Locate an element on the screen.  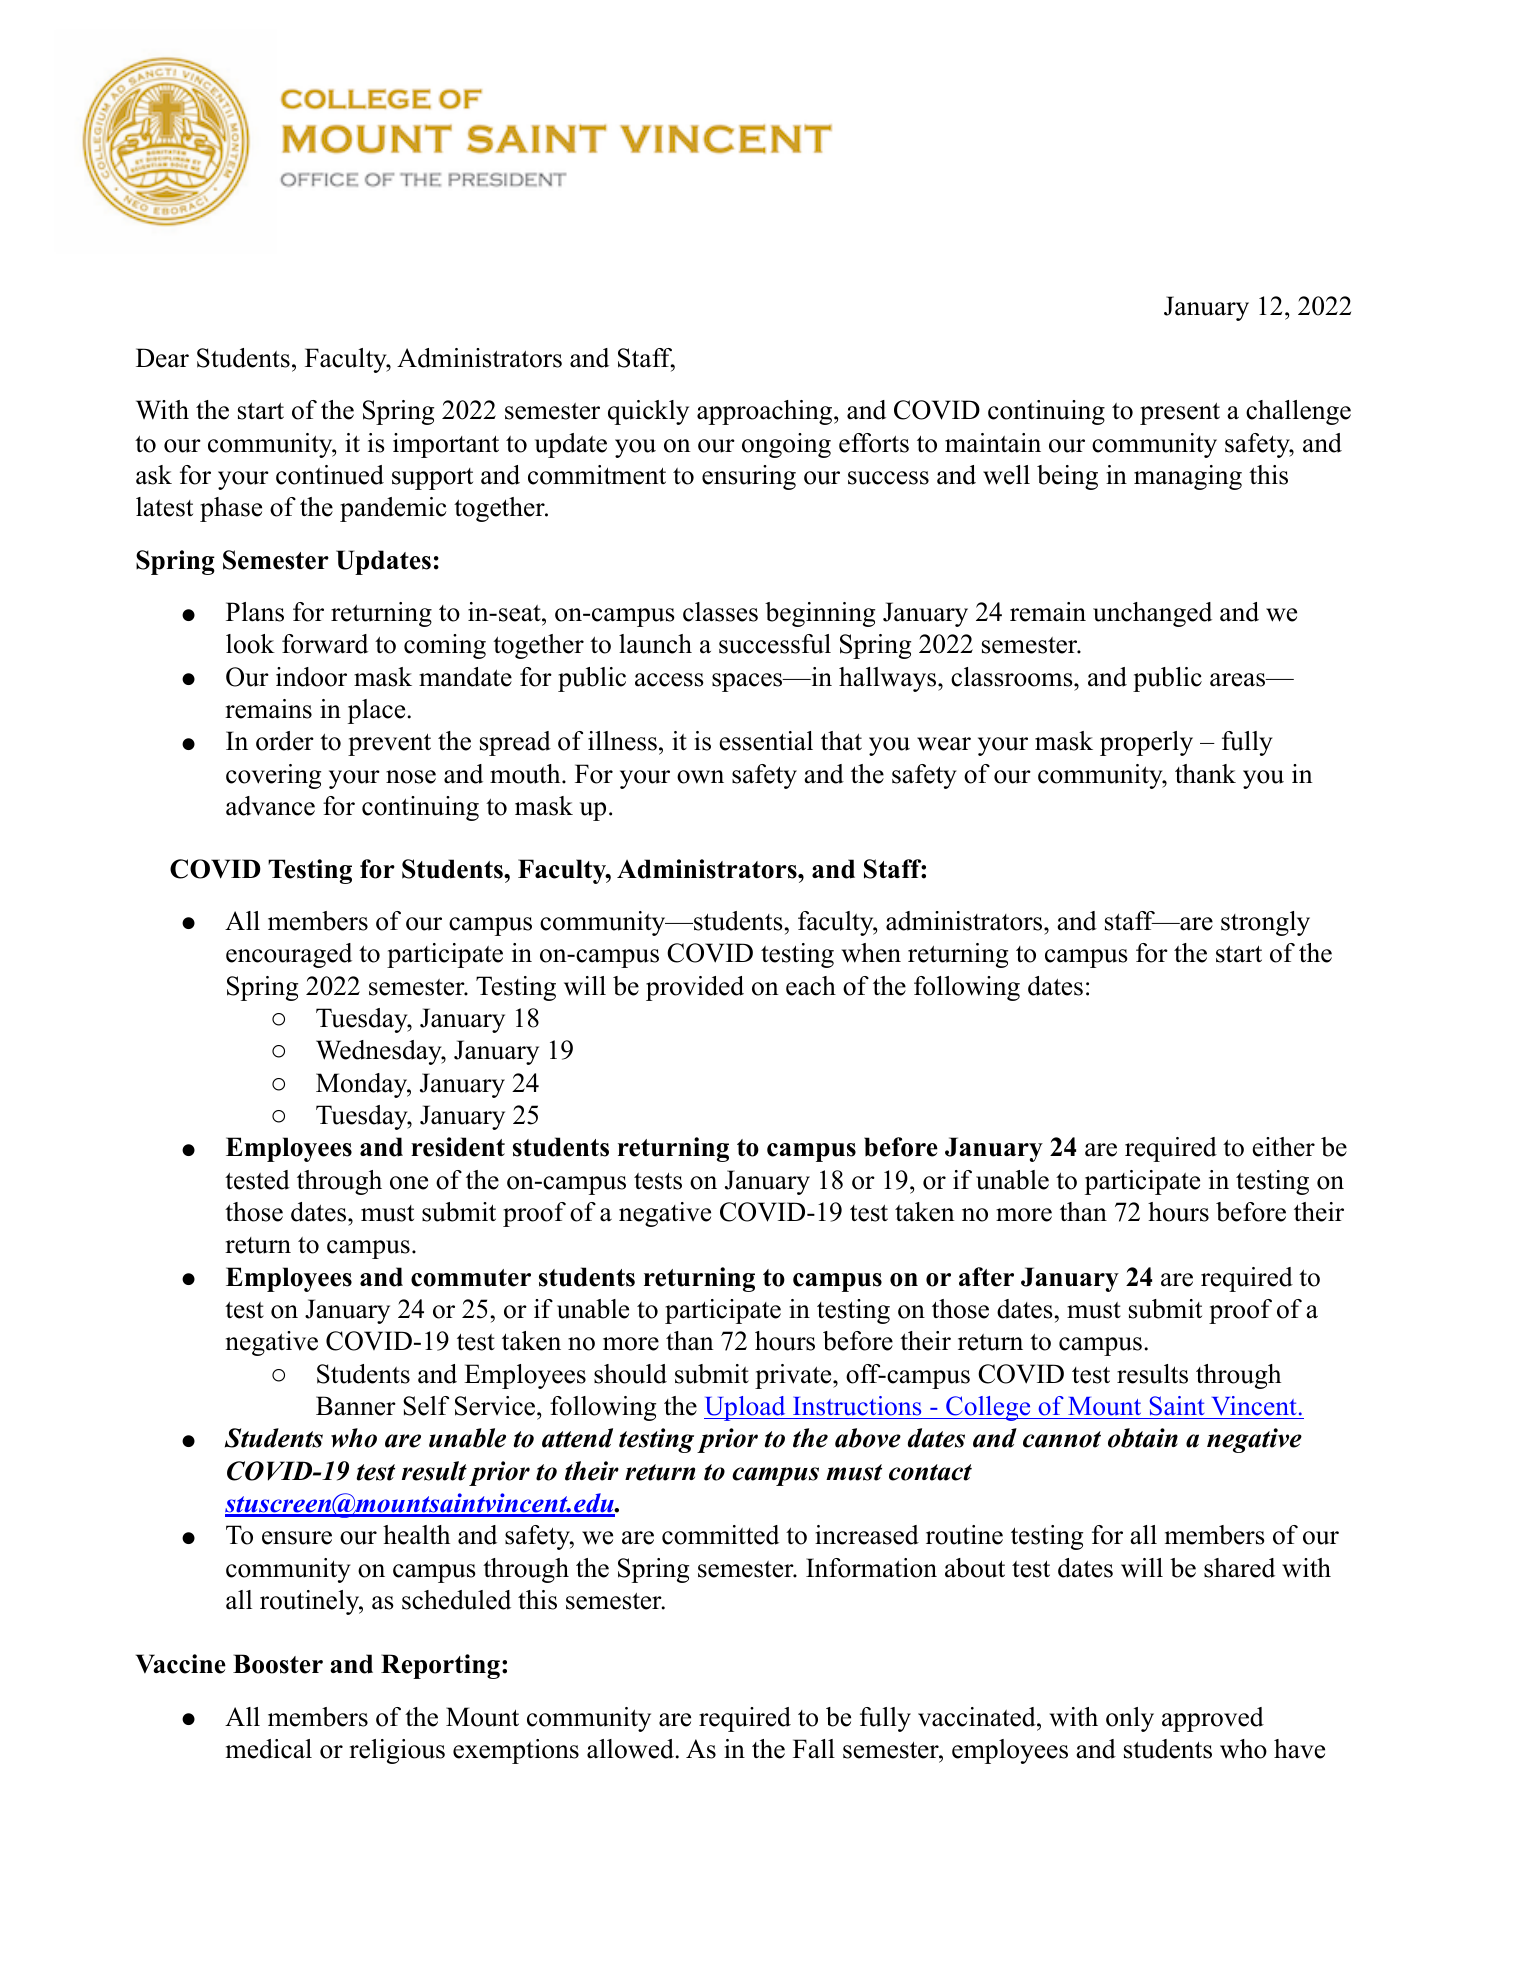
approaching is located at coordinates (766, 412).
